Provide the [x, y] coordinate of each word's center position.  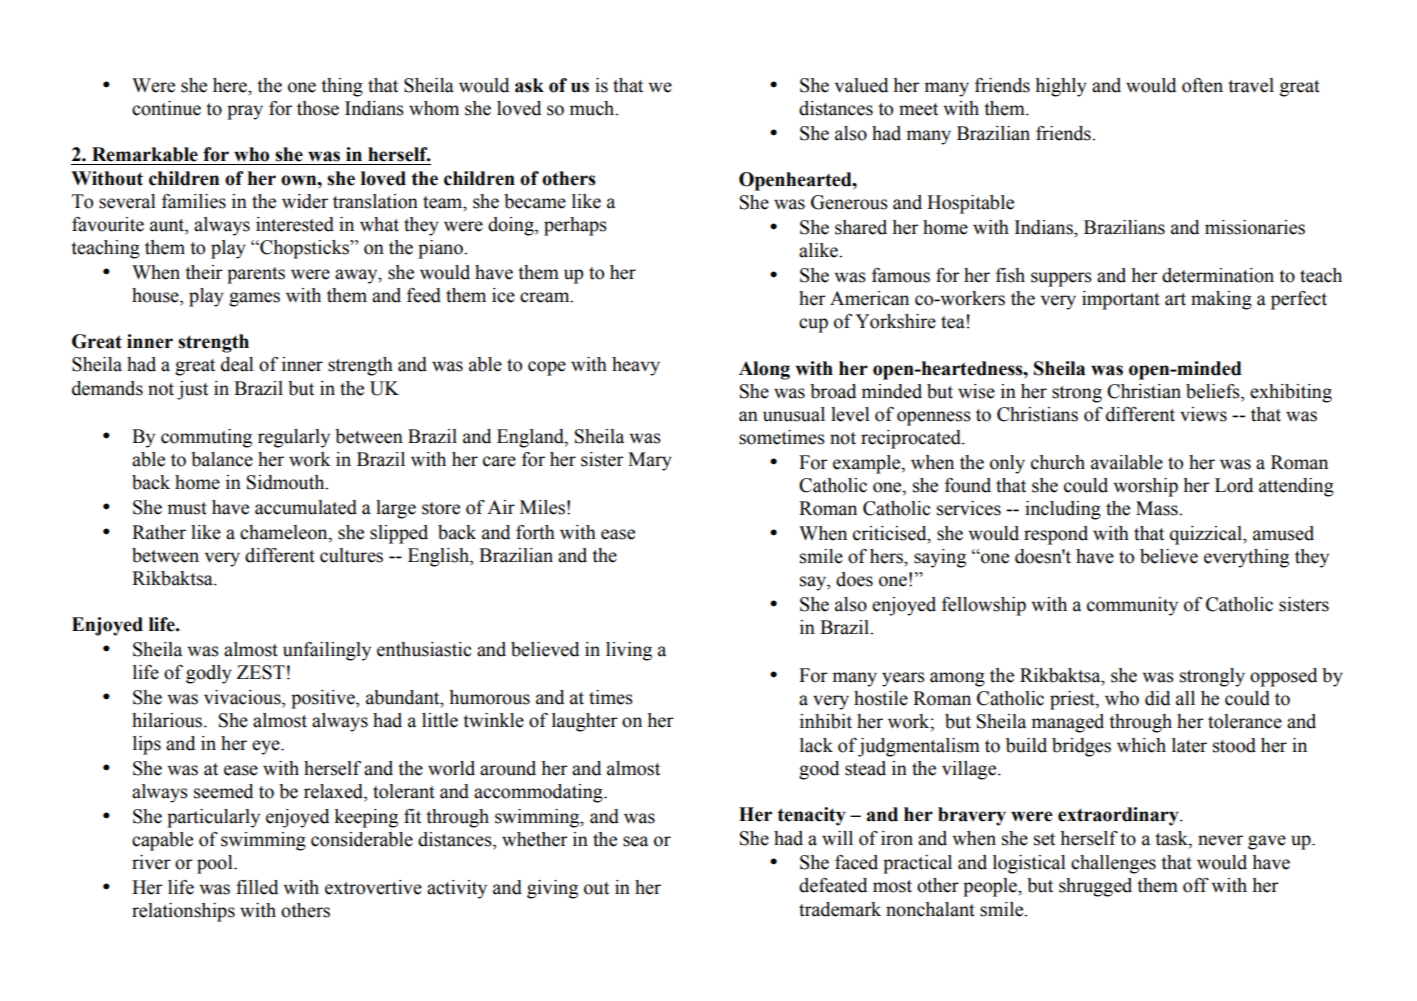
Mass [1158, 508]
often [1202, 85]
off [1196, 885]
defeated [833, 885]
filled [257, 887]
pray [245, 112]
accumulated [306, 507]
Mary [650, 461]
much [593, 108]
